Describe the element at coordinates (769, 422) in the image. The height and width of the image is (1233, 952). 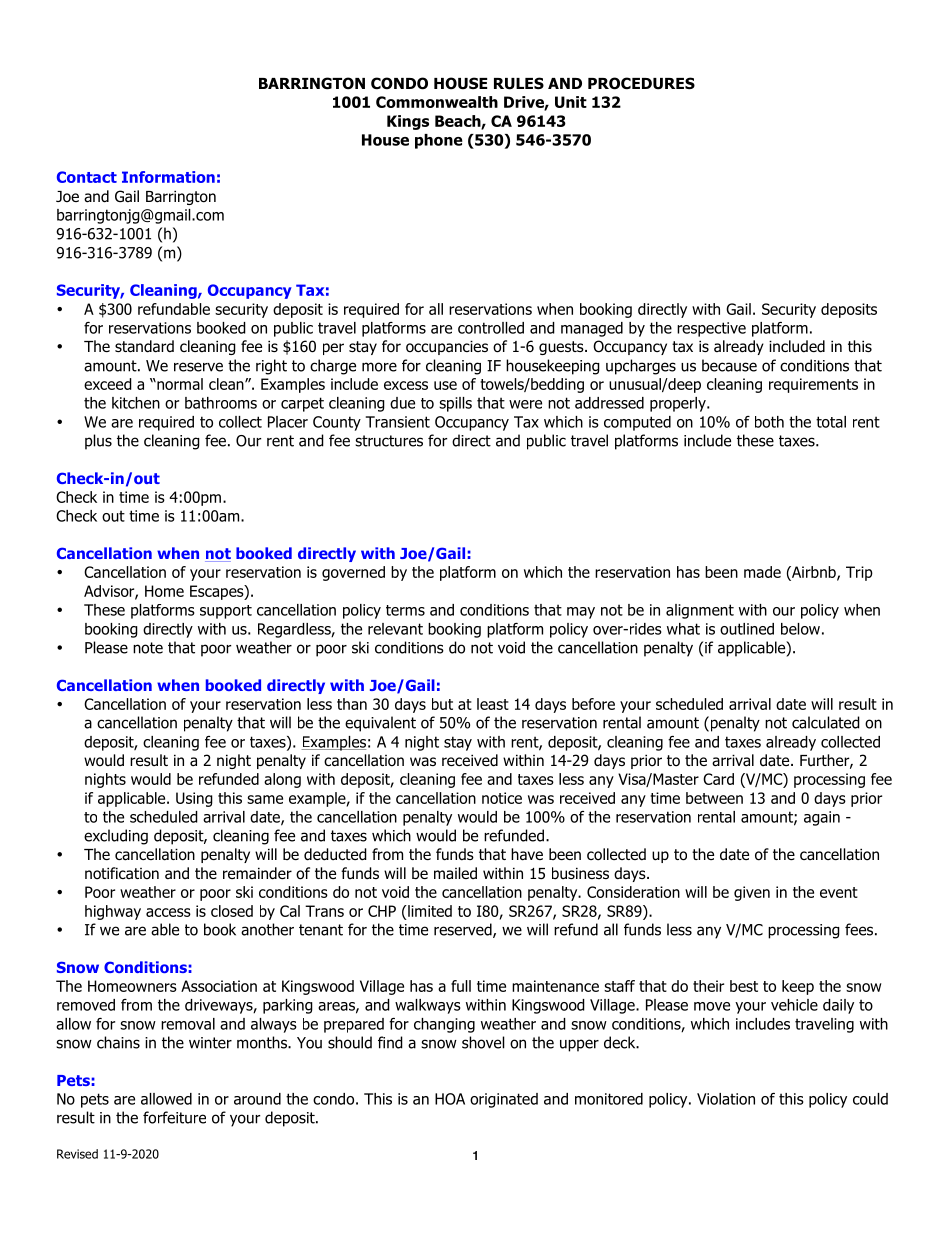
I see `both` at that location.
